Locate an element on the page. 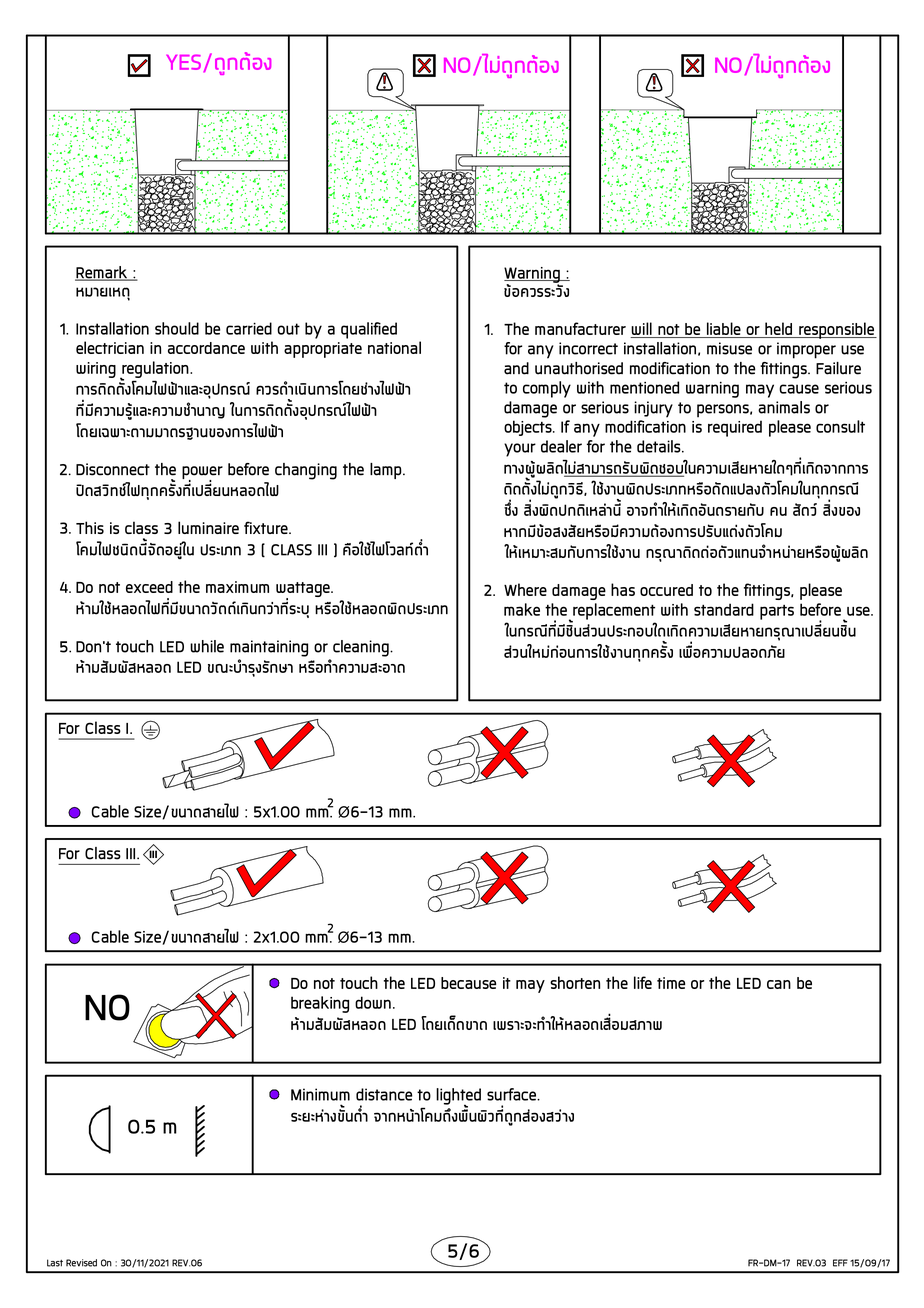 Image resolution: width=924 pixels, height=1308 pixels. national is located at coordinates (394, 347).
